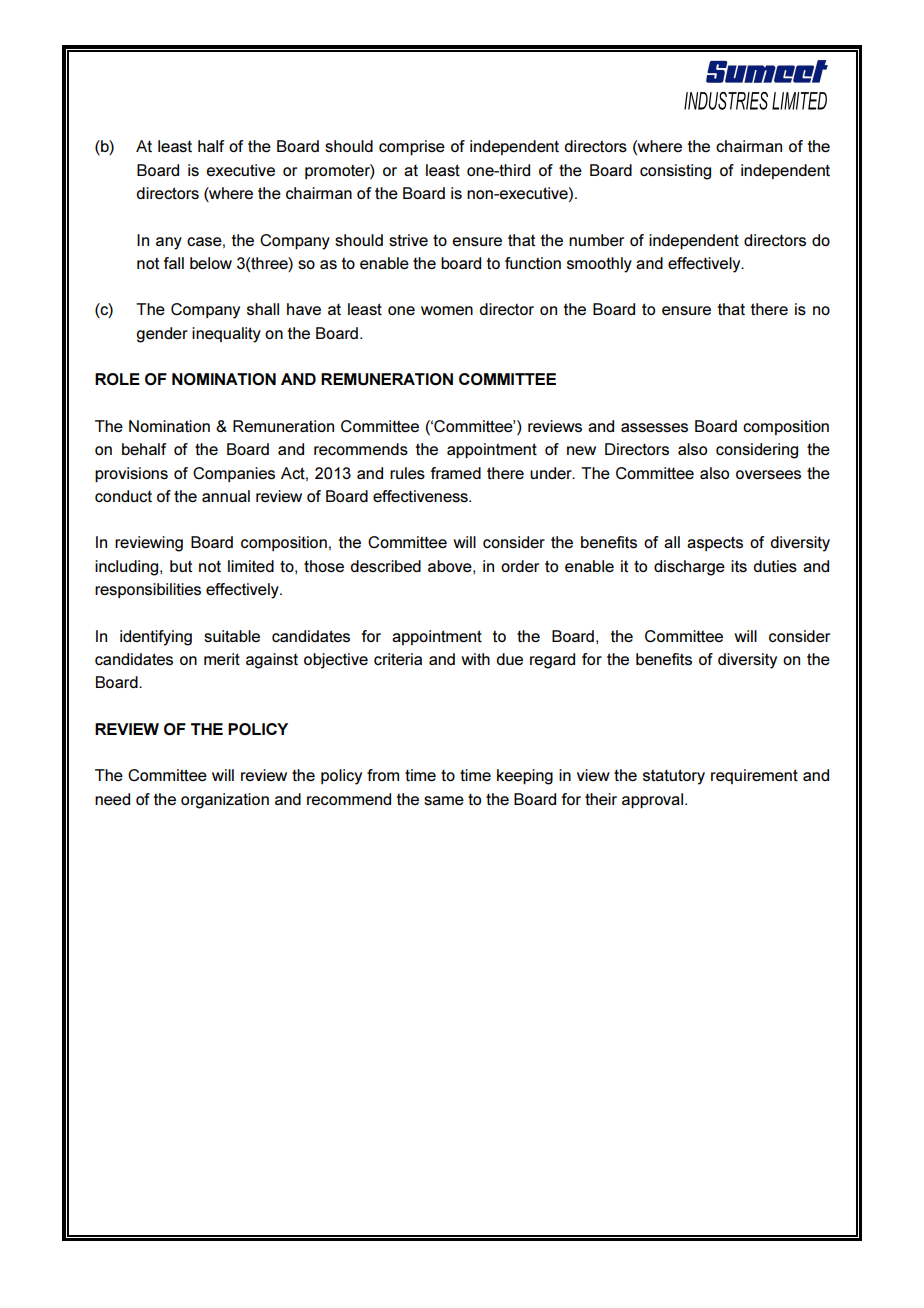 This screenshot has height=1308, width=924. I want to click on organization, so click(225, 801).
